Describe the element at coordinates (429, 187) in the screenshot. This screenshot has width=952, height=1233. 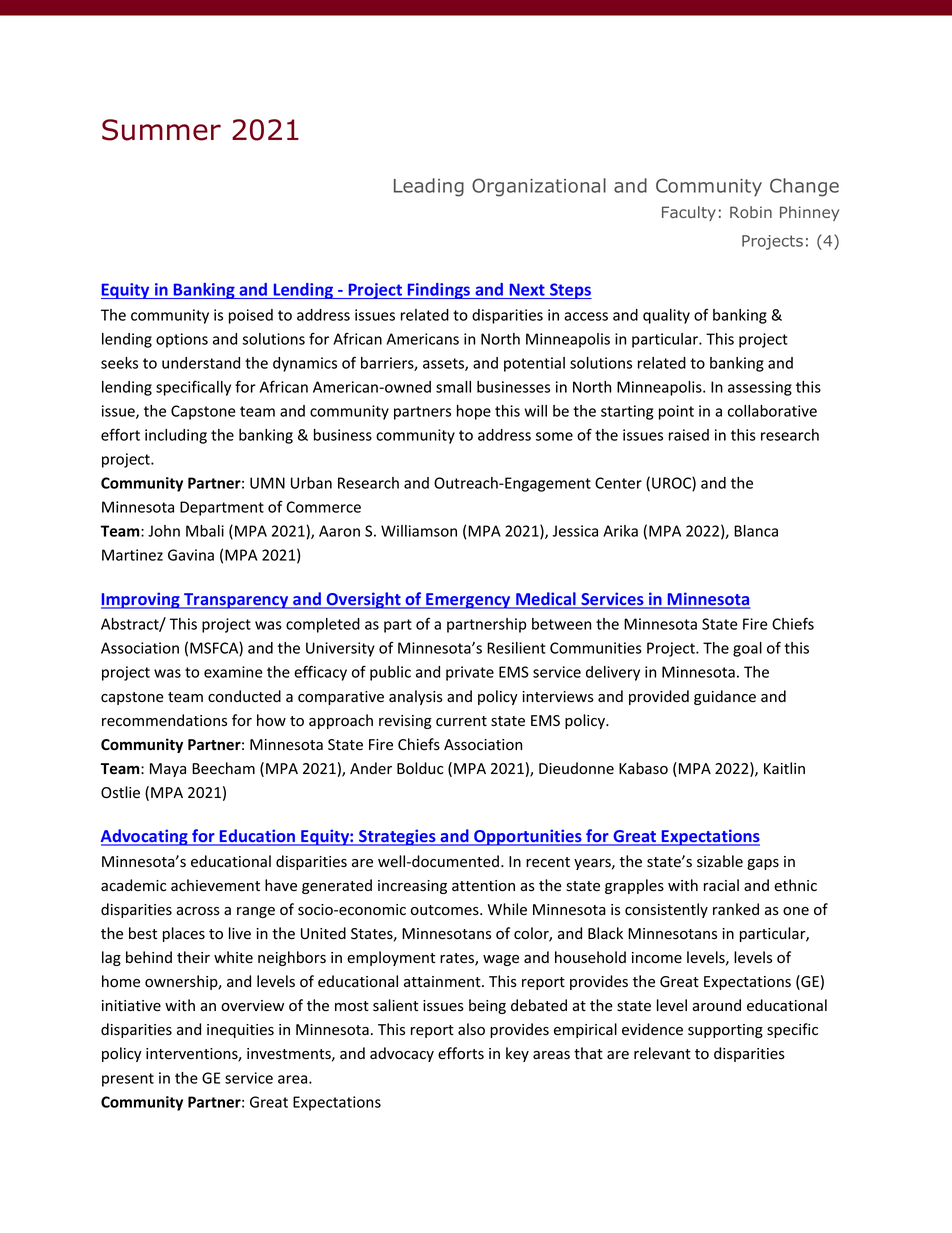
I see `Leading` at that location.
